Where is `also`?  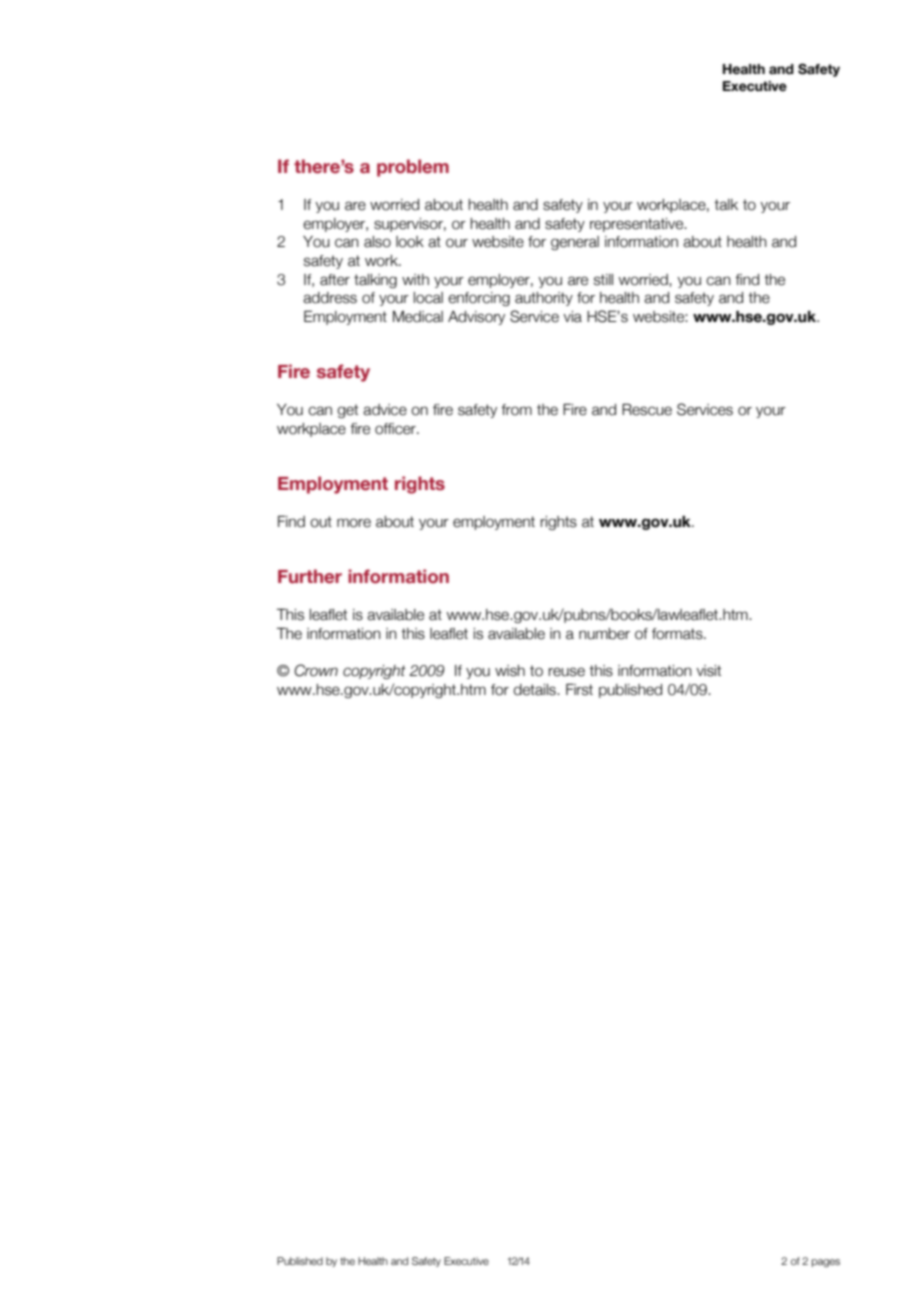 also is located at coordinates (377, 242).
